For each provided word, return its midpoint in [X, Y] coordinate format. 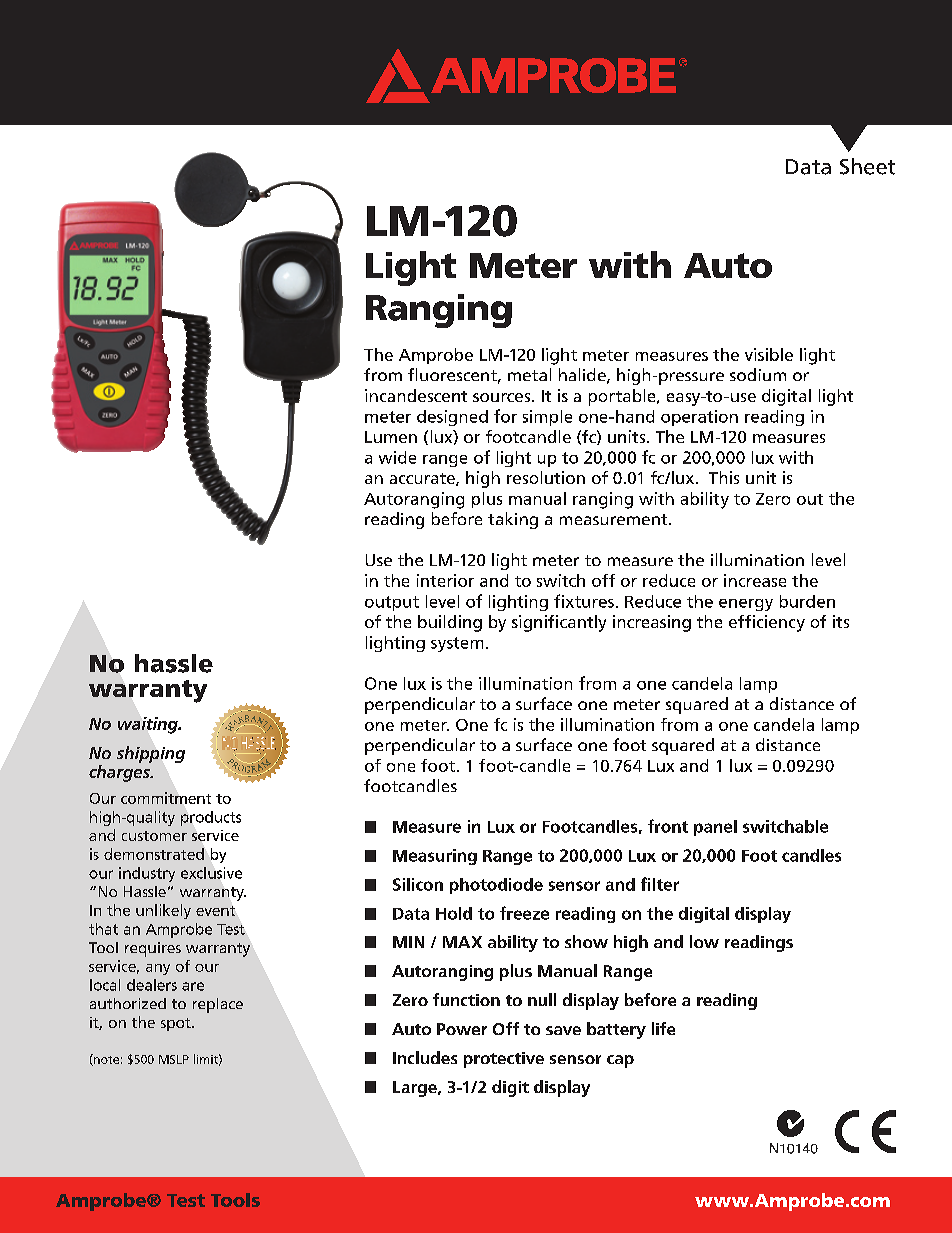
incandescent [416, 395]
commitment [166, 798]
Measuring [435, 857]
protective [504, 1060]
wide [397, 457]
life [663, 1028]
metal [529, 374]
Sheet [867, 166]
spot [177, 1024]
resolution [546, 477]
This [724, 477]
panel [715, 828]
